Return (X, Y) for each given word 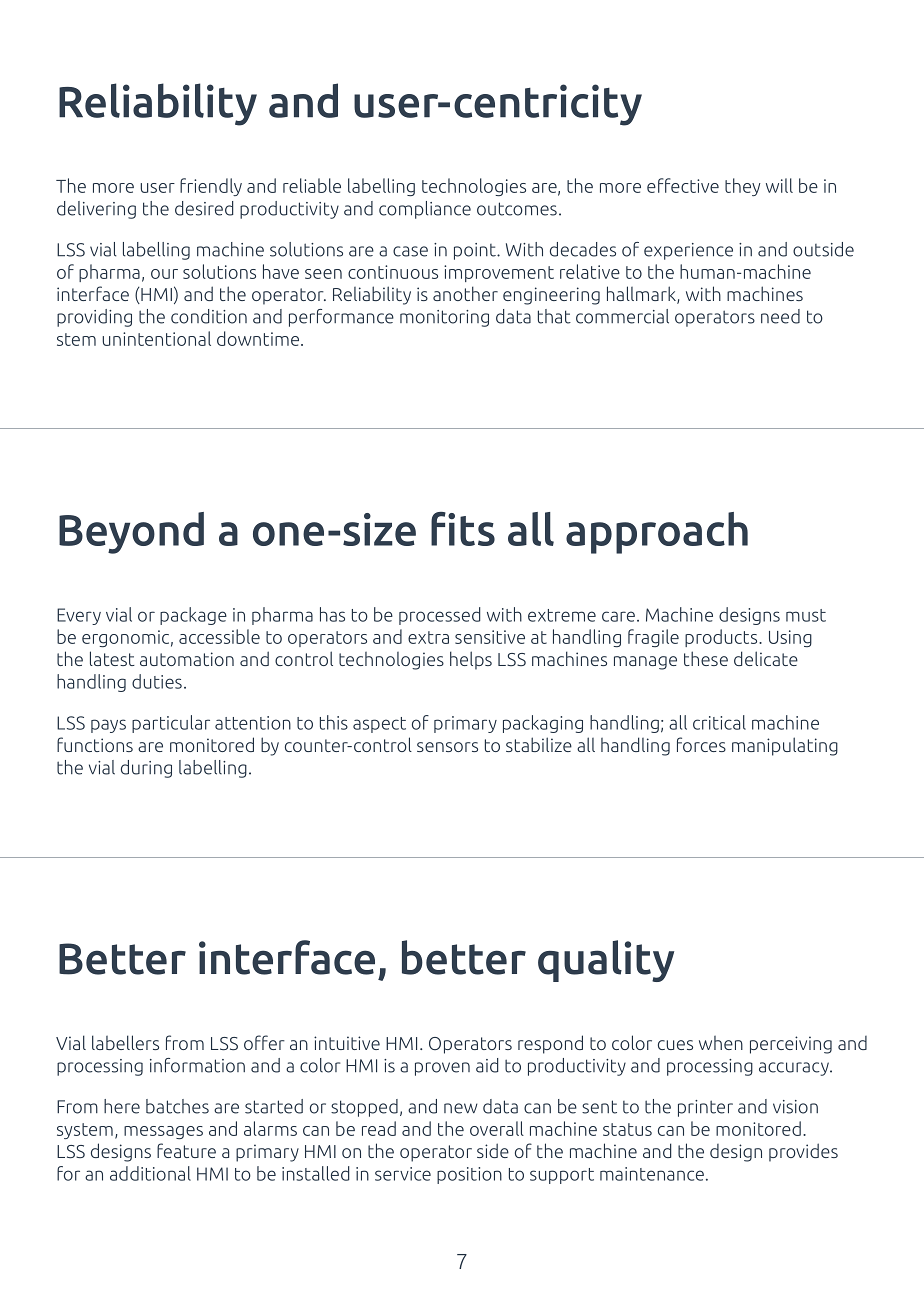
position (469, 1175)
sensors (447, 747)
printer (705, 1108)
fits (463, 529)
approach (657, 533)
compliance (425, 210)
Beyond (131, 533)
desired (204, 208)
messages (163, 1132)
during (146, 769)
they (743, 187)
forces (701, 744)
